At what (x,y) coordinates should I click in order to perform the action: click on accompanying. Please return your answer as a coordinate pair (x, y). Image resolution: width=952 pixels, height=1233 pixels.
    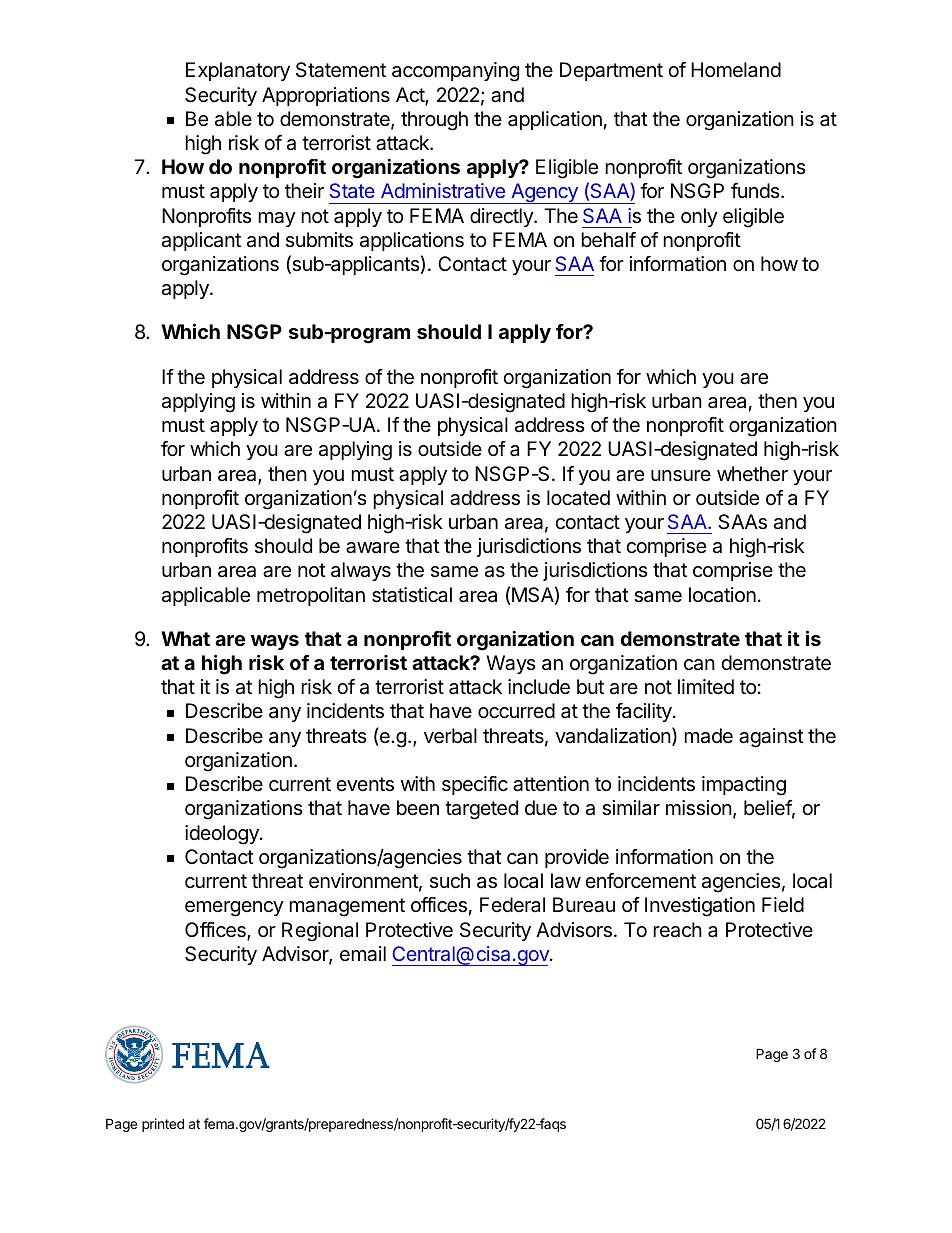
    Looking at the image, I should click on (455, 72).
